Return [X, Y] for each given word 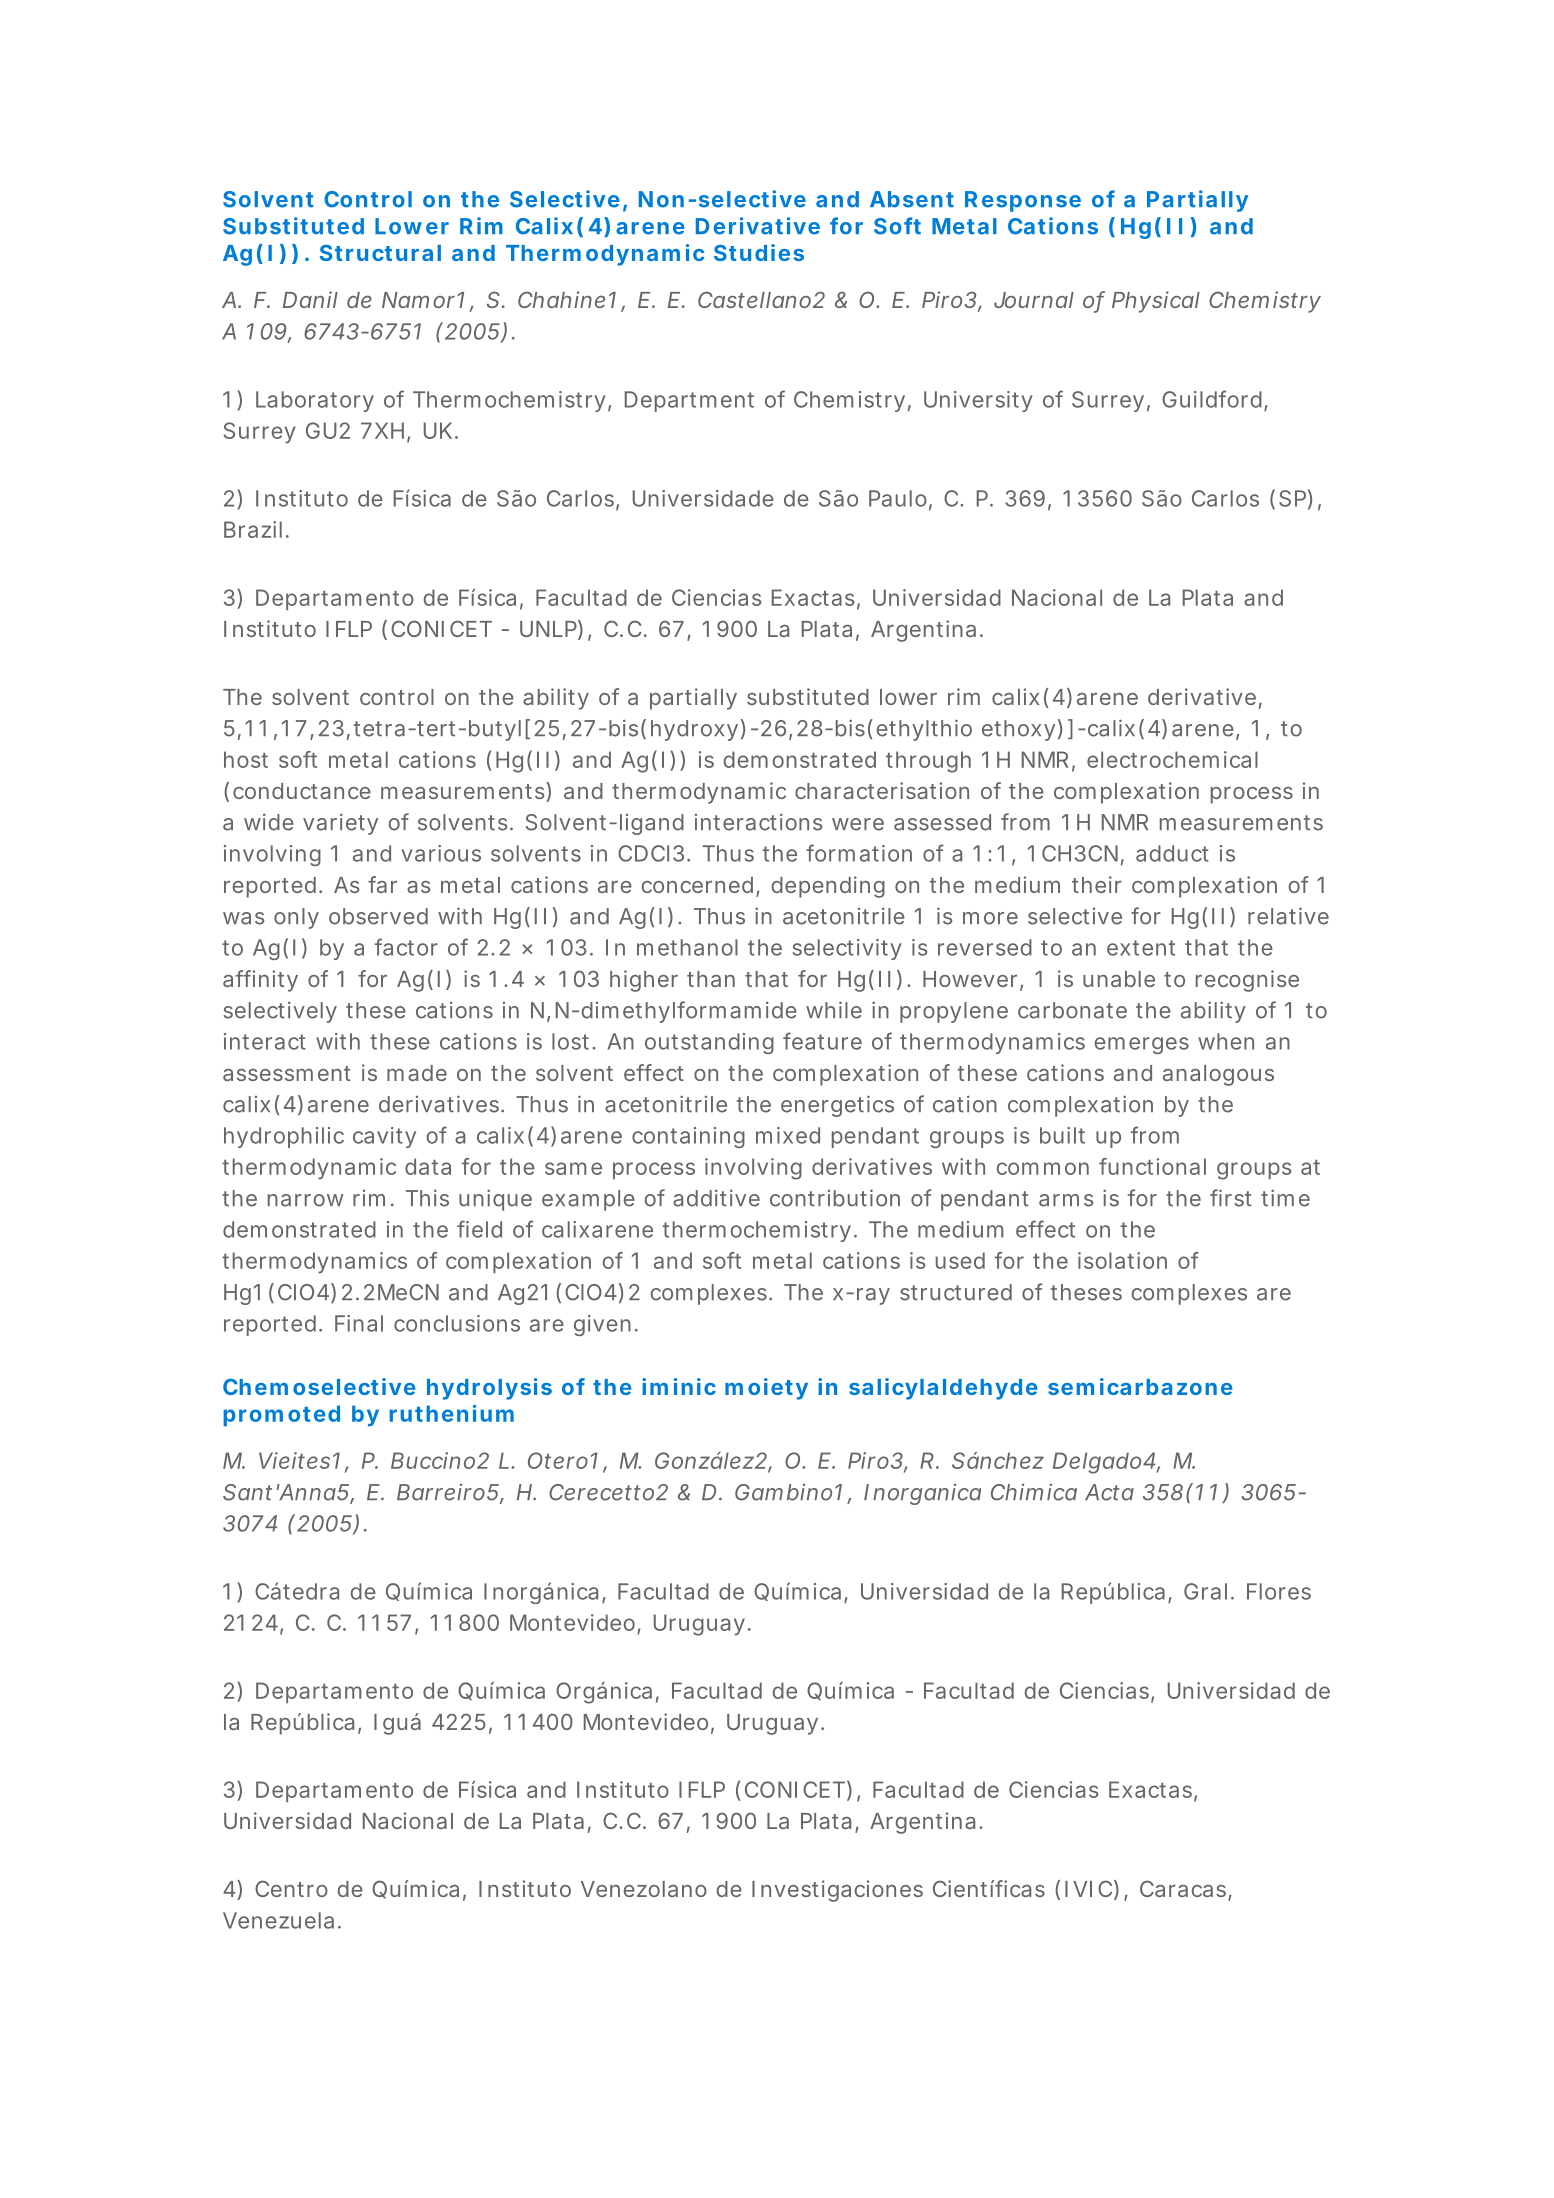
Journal [1034, 300]
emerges [1141, 1045]
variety [340, 824]
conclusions [457, 1323]
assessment [287, 1073]
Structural [380, 253]
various [441, 853]
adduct [1172, 853]
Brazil [253, 529]
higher [644, 981]
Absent [912, 199]
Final [359, 1323]
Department [689, 401]
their [1097, 884]
